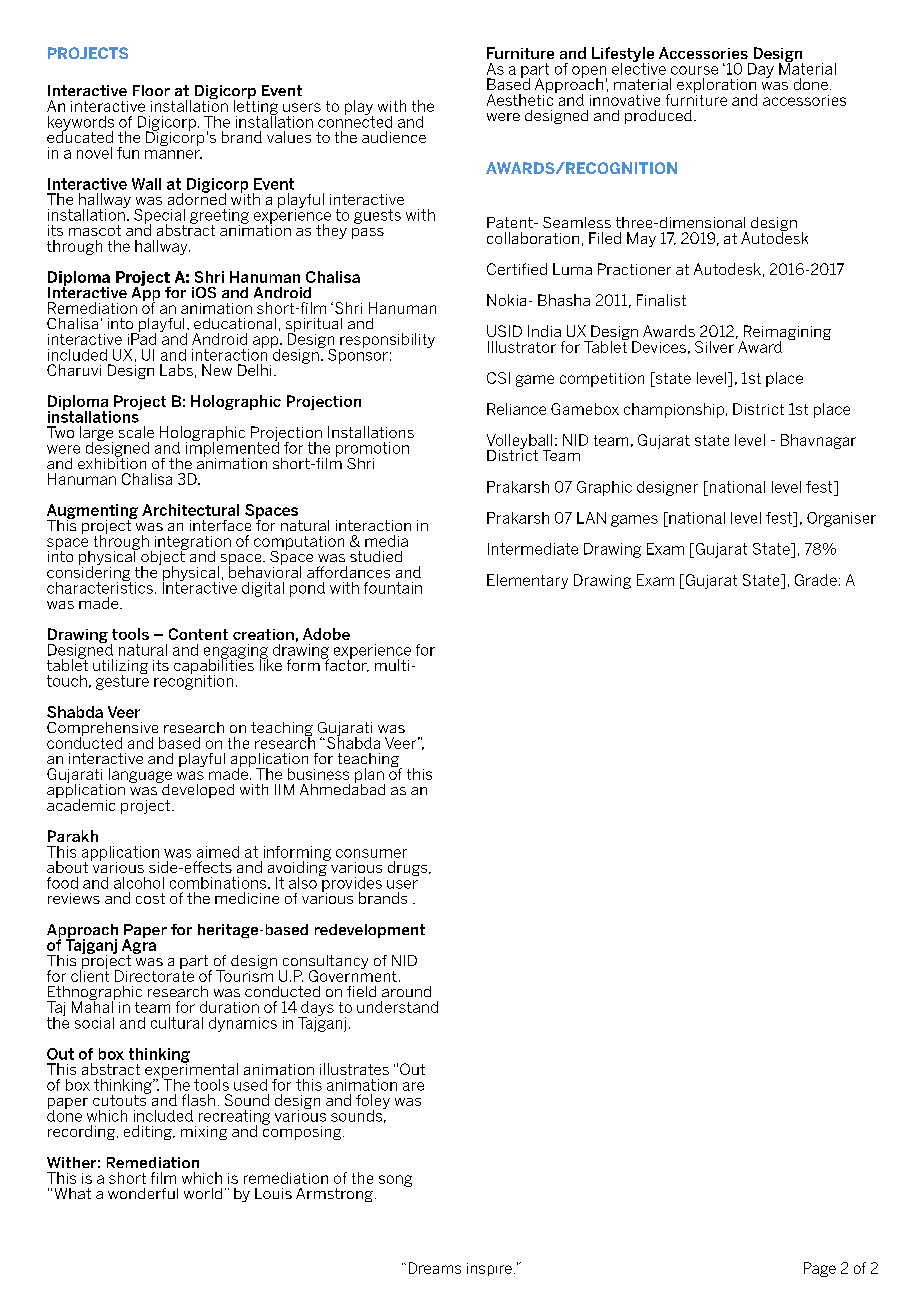  Describe the element at coordinates (816, 580) in the page. I see `Grade` at that location.
